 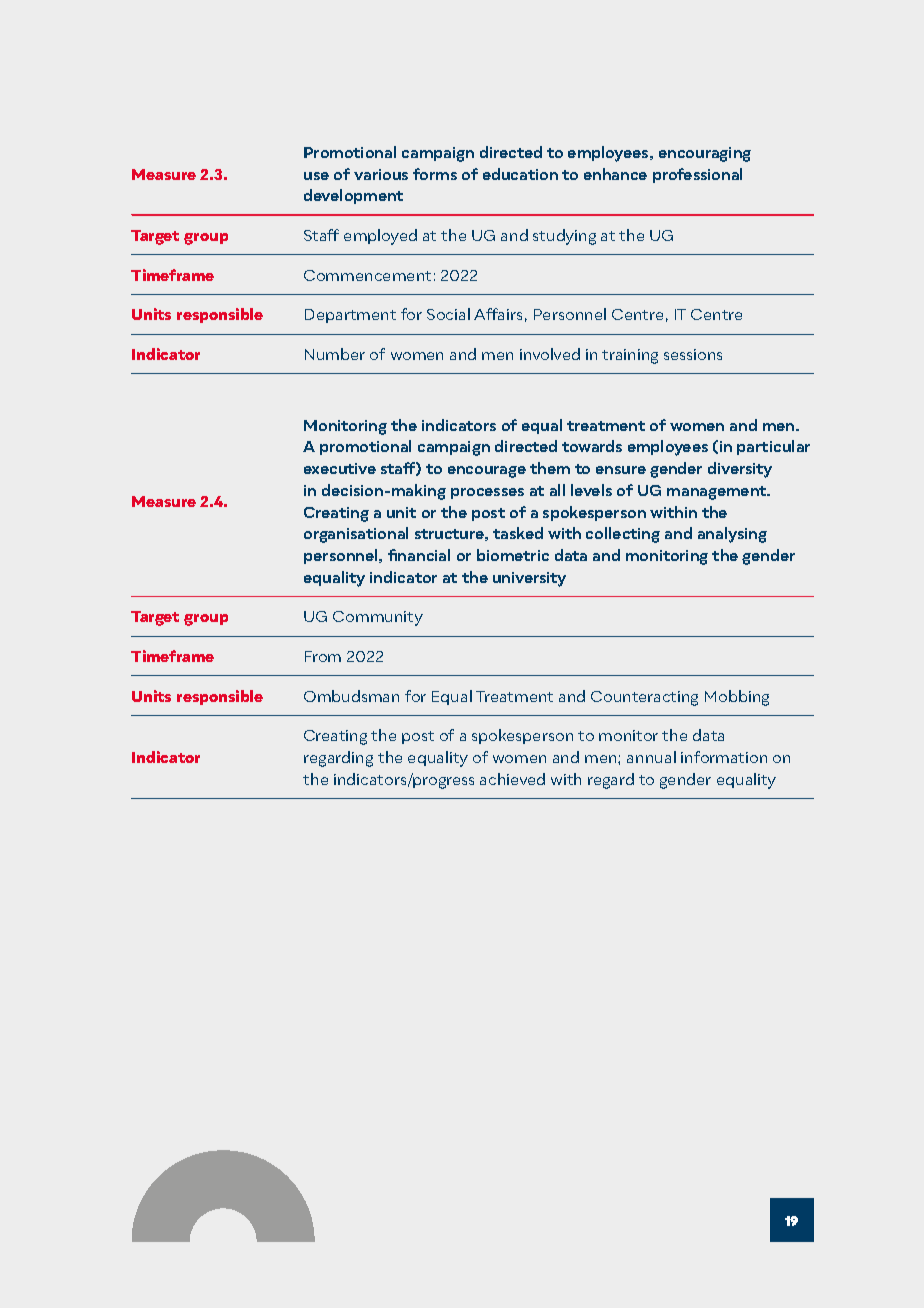 What do you see at coordinates (520, 174) in the image?
I see `education` at bounding box center [520, 174].
